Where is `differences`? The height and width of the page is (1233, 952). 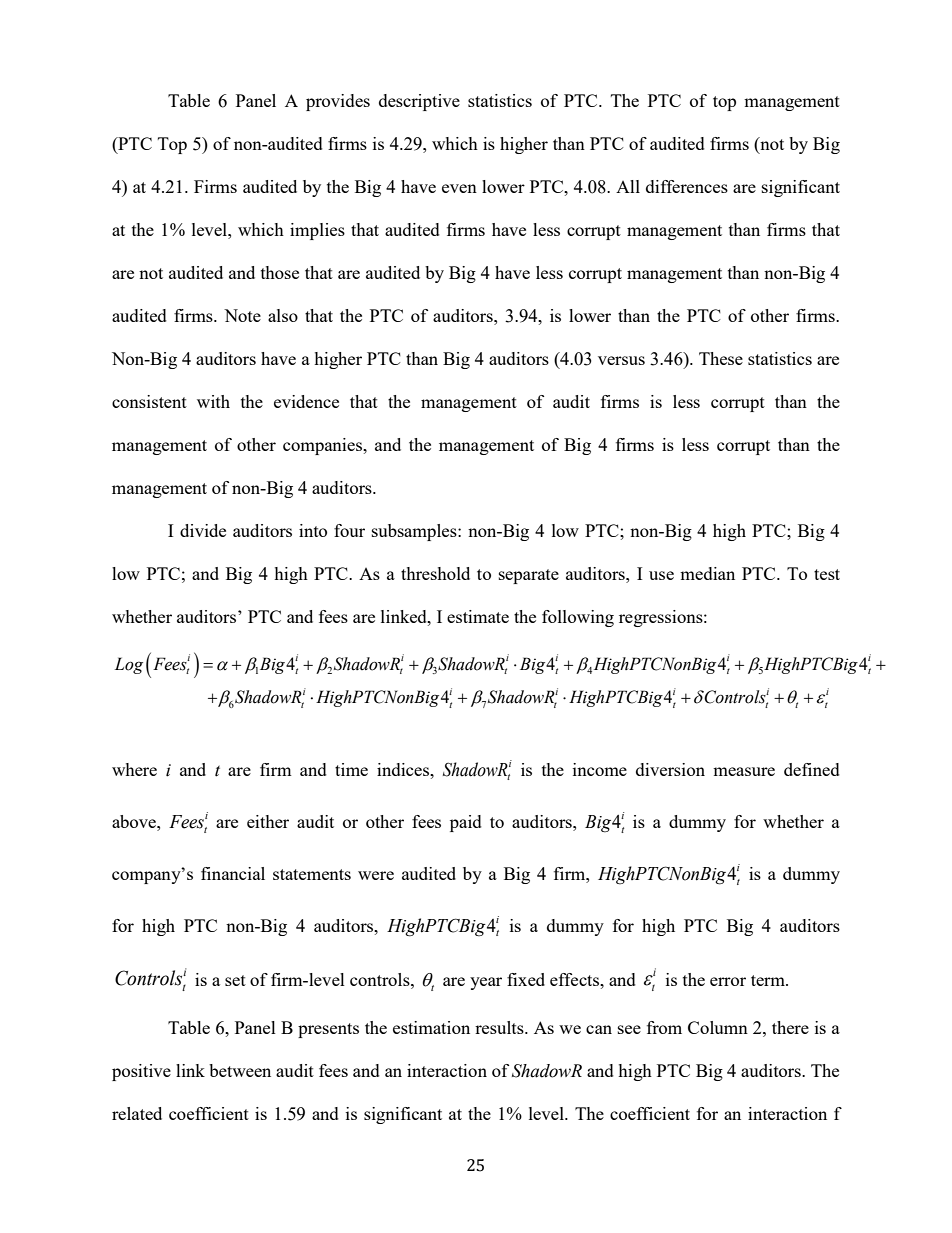
differences is located at coordinates (687, 186).
